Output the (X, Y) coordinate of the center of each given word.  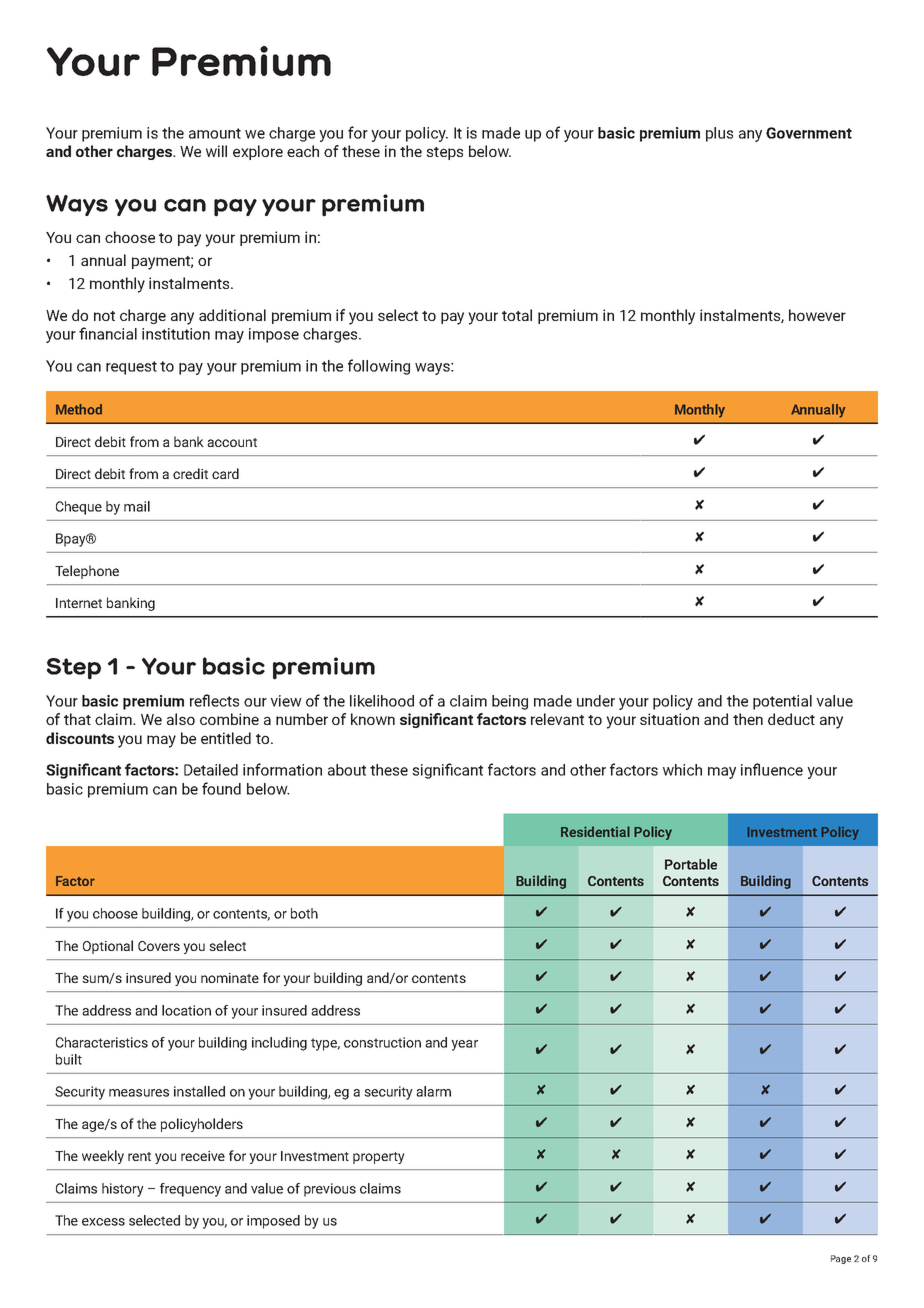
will (216, 151)
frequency (190, 1190)
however (817, 315)
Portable (691, 864)
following (379, 367)
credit (190, 473)
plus (719, 134)
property (379, 1158)
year (464, 1045)
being (510, 702)
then (748, 719)
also (181, 719)
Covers (159, 946)
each (303, 151)
